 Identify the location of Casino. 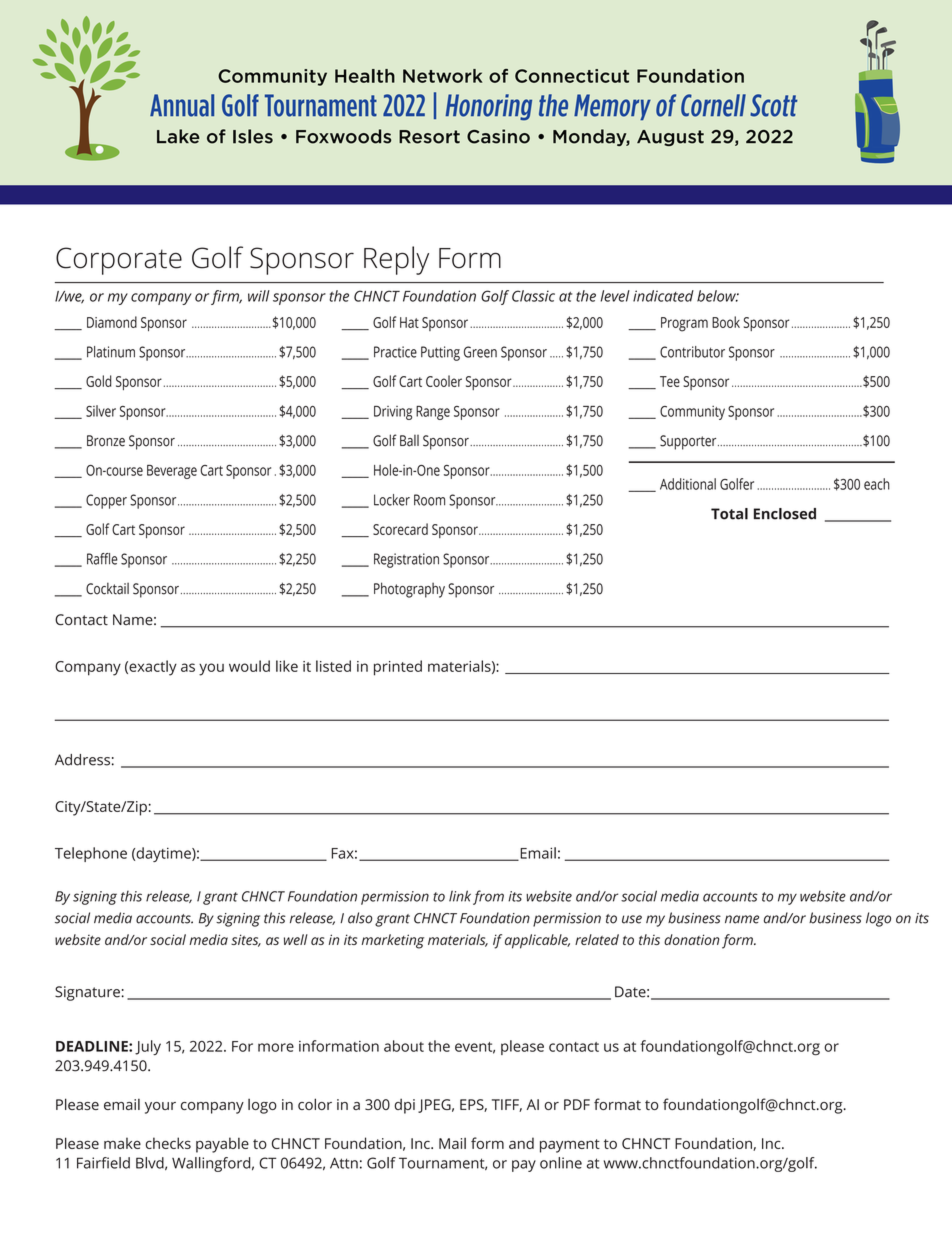
(498, 136).
